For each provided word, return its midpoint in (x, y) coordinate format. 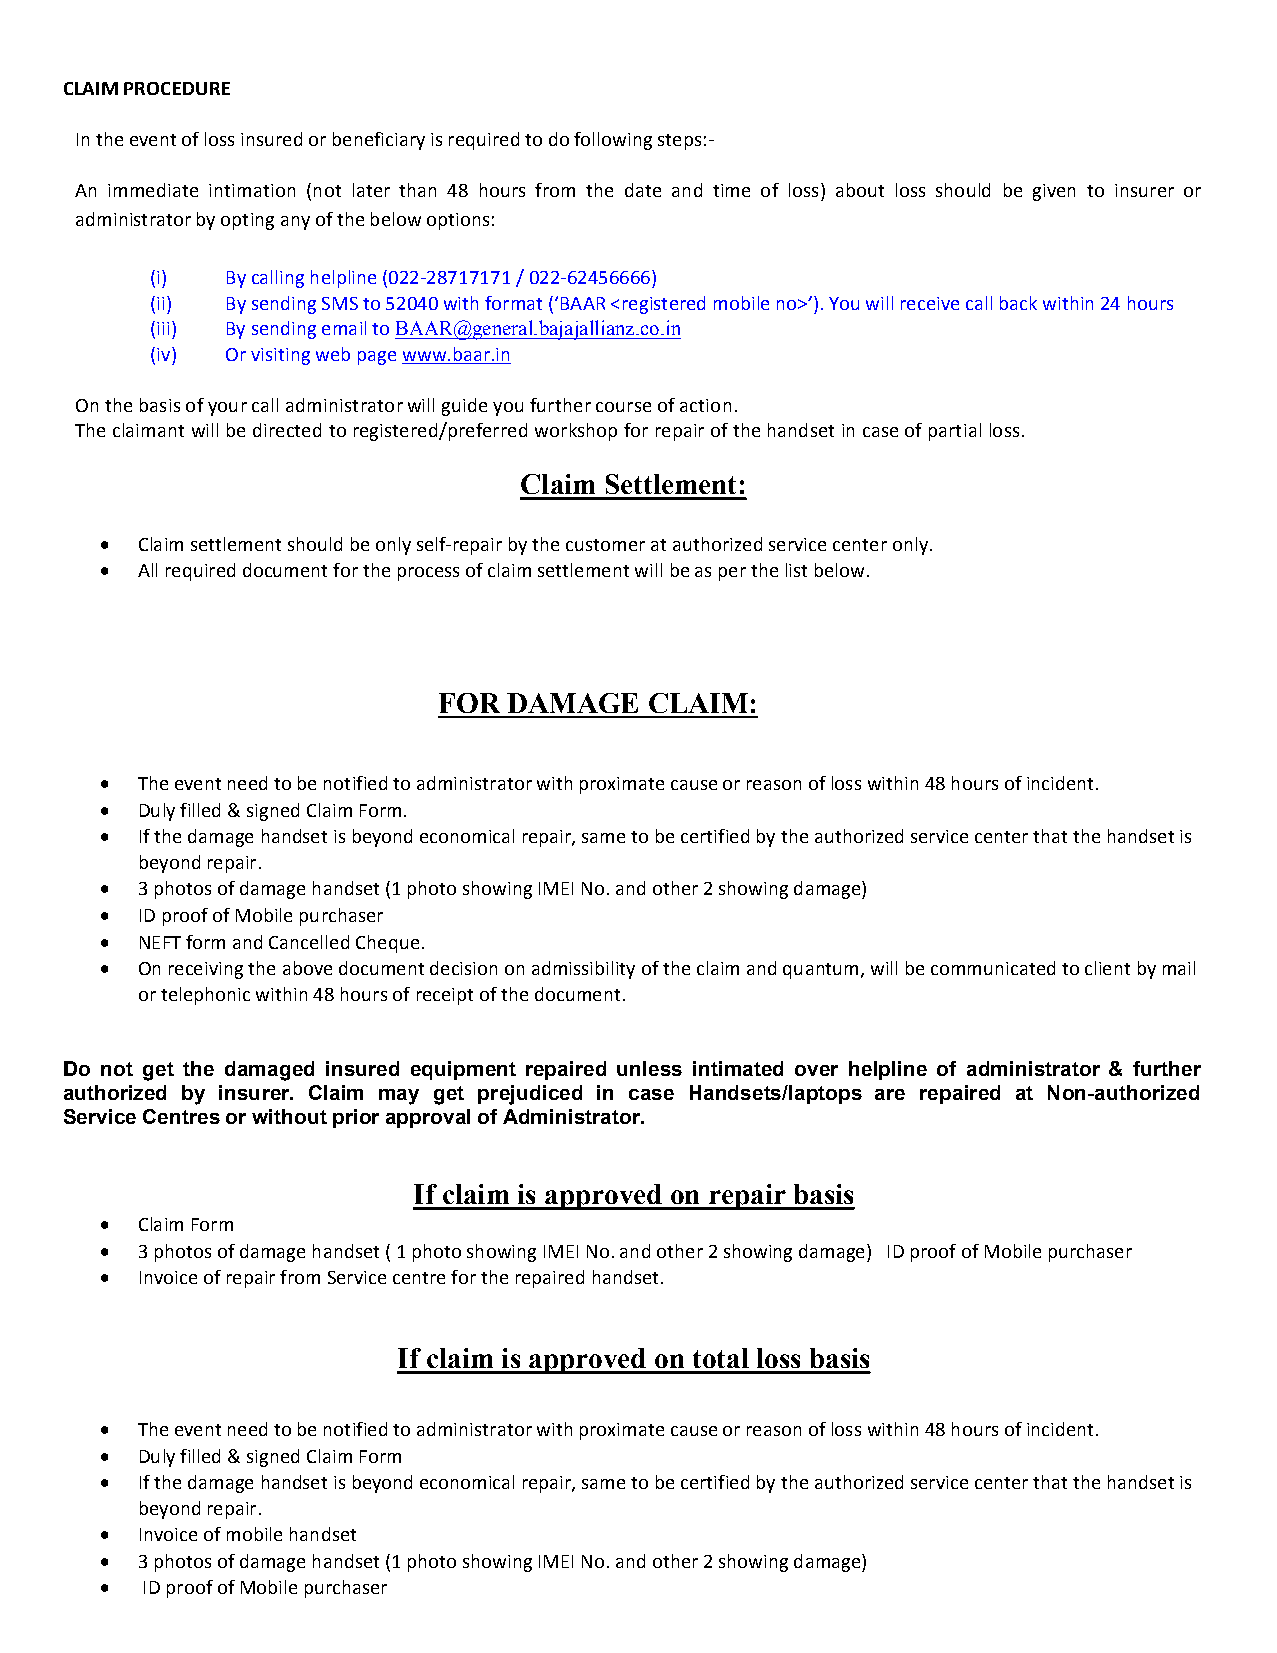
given (1054, 192)
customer (605, 545)
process (428, 574)
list (796, 570)
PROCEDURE (177, 88)
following (613, 141)
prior (356, 1118)
